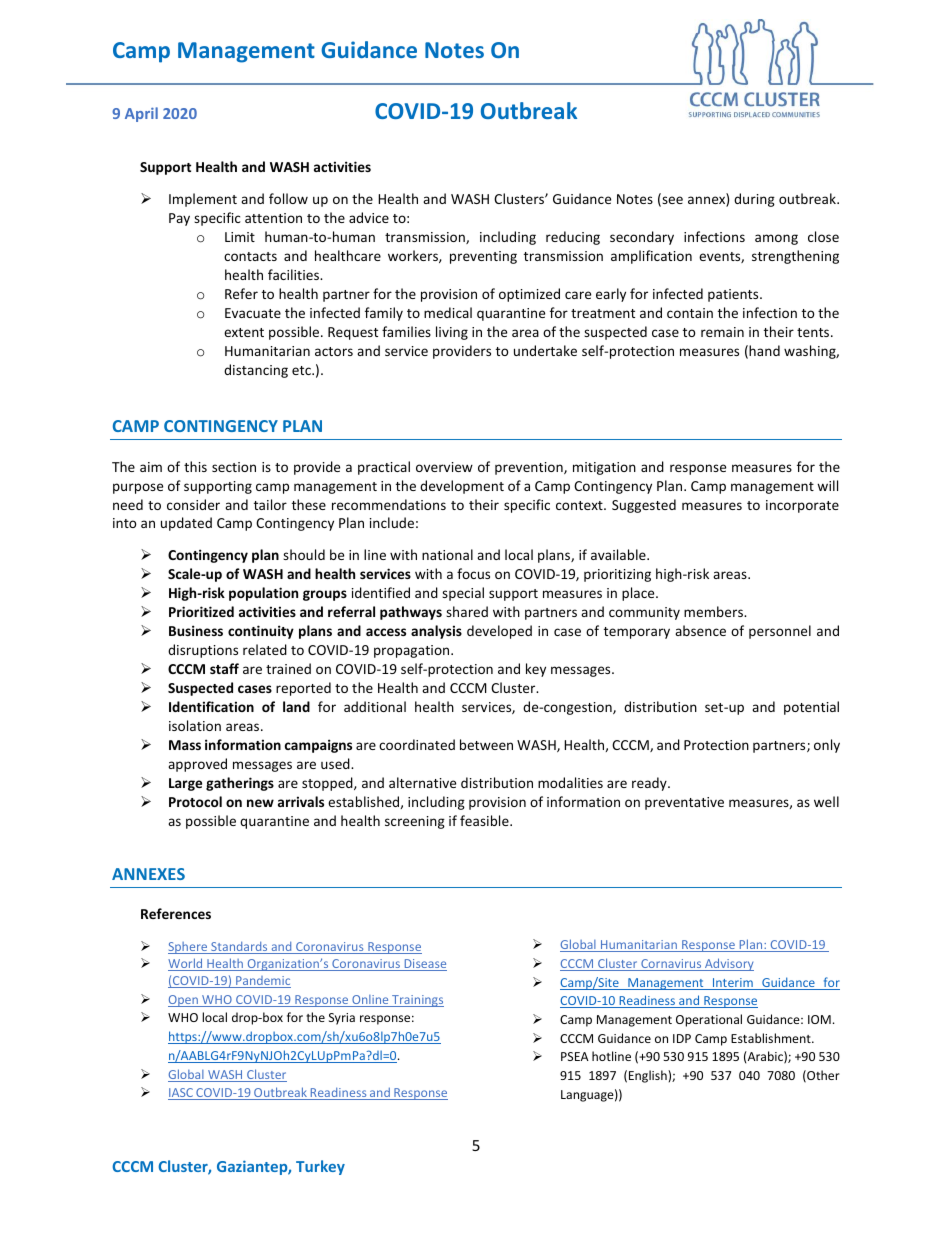 The image size is (952, 1233). What do you see at coordinates (452, 333) in the image?
I see `living` at bounding box center [452, 333].
